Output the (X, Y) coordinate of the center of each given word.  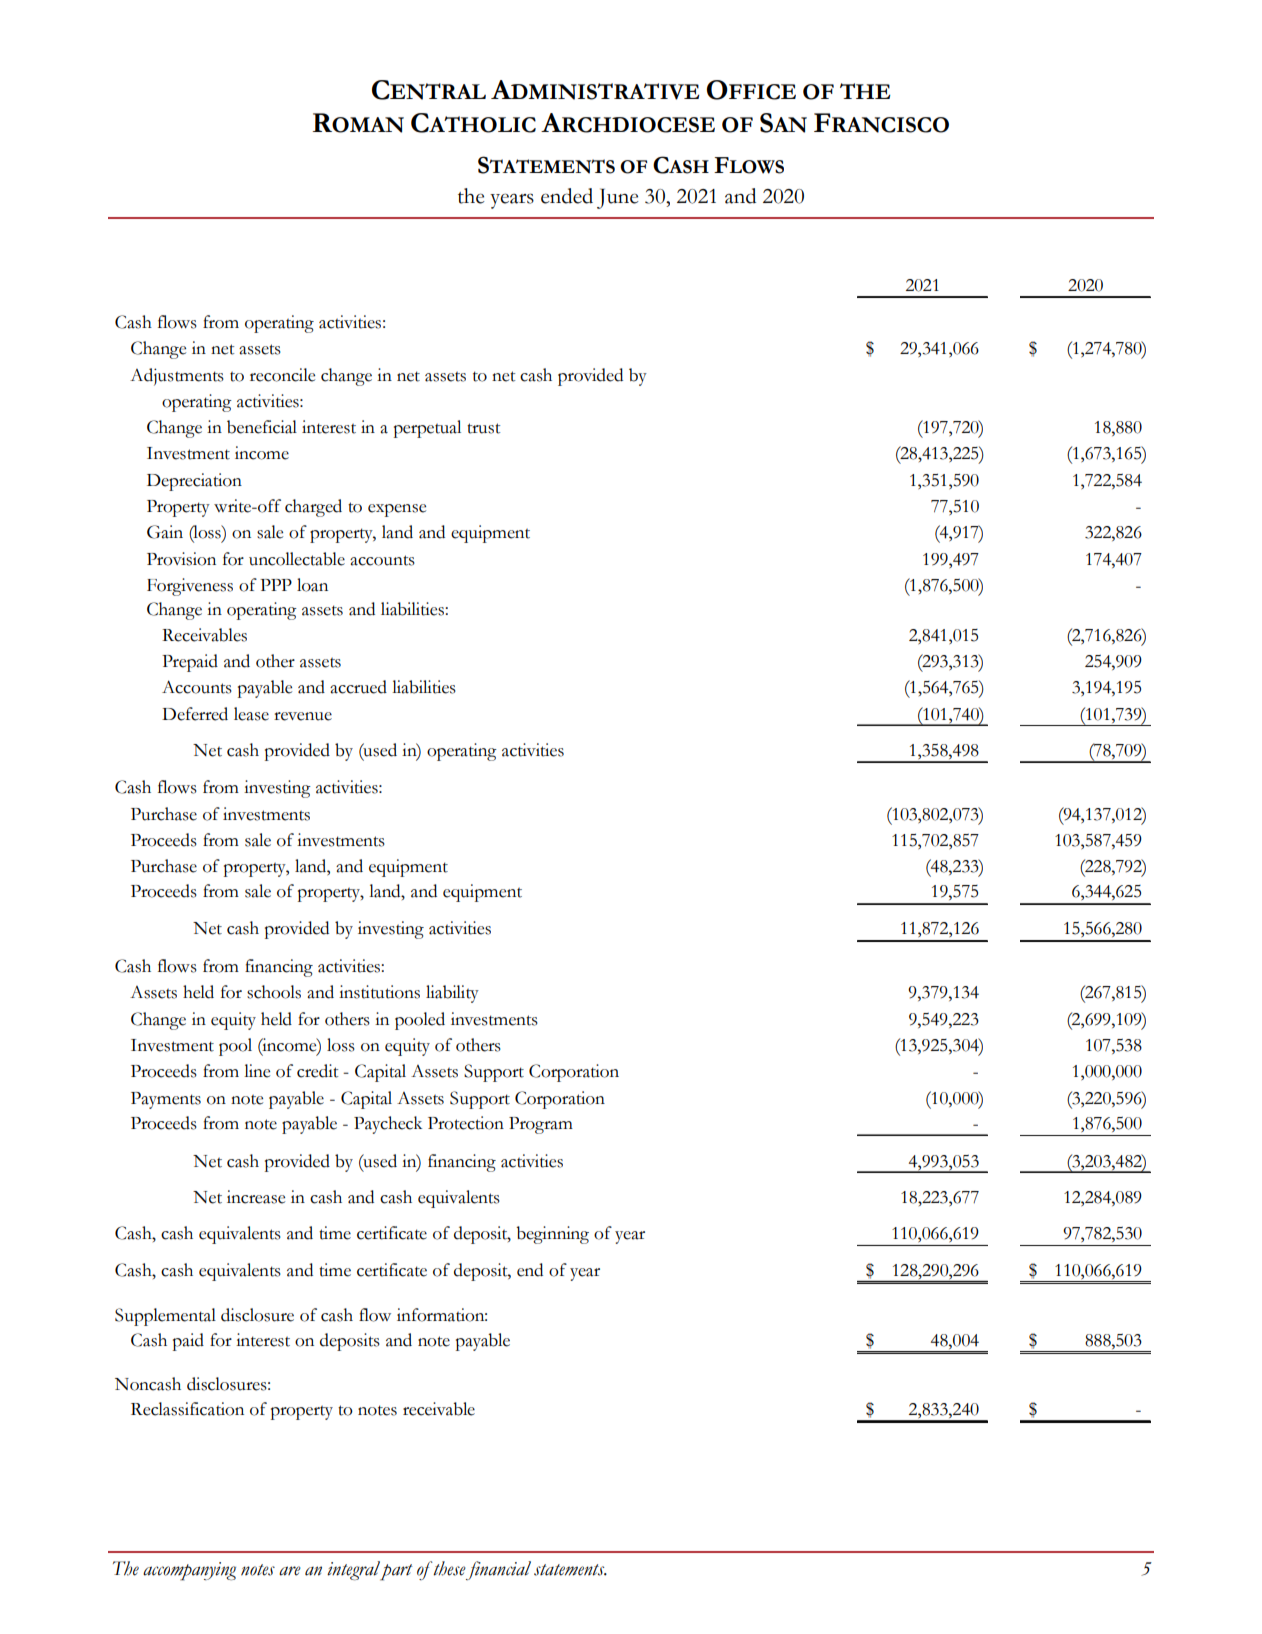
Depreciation (194, 482)
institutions (379, 992)
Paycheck (388, 1125)
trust (483, 428)
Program (541, 1125)
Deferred (195, 714)
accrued (358, 687)
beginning (552, 1235)
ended (567, 196)
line (257, 1071)
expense (397, 510)
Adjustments (177, 377)
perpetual (427, 429)
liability (452, 994)
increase (256, 1197)
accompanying (189, 1571)
